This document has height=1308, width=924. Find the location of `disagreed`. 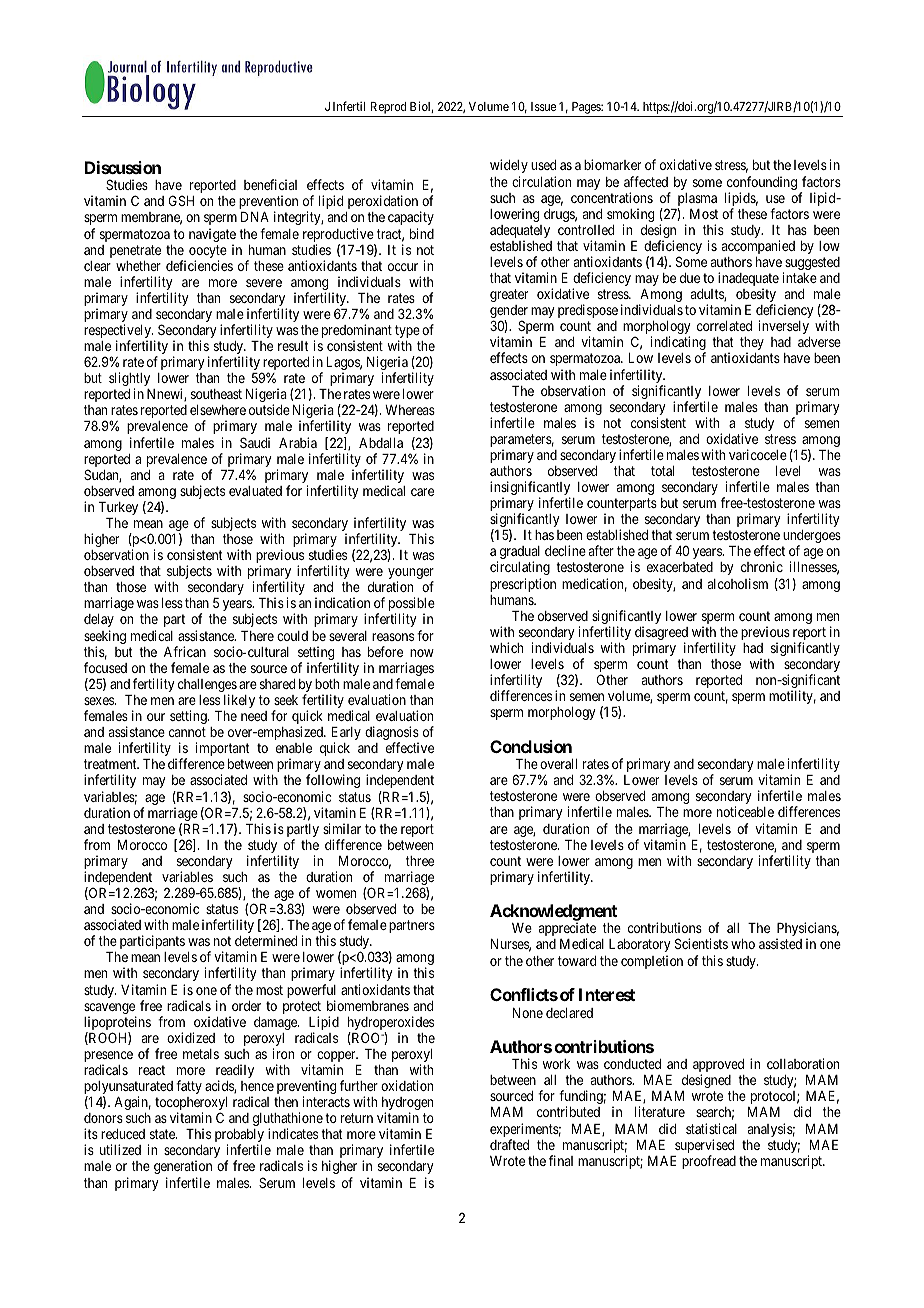

disagreed is located at coordinates (661, 634).
